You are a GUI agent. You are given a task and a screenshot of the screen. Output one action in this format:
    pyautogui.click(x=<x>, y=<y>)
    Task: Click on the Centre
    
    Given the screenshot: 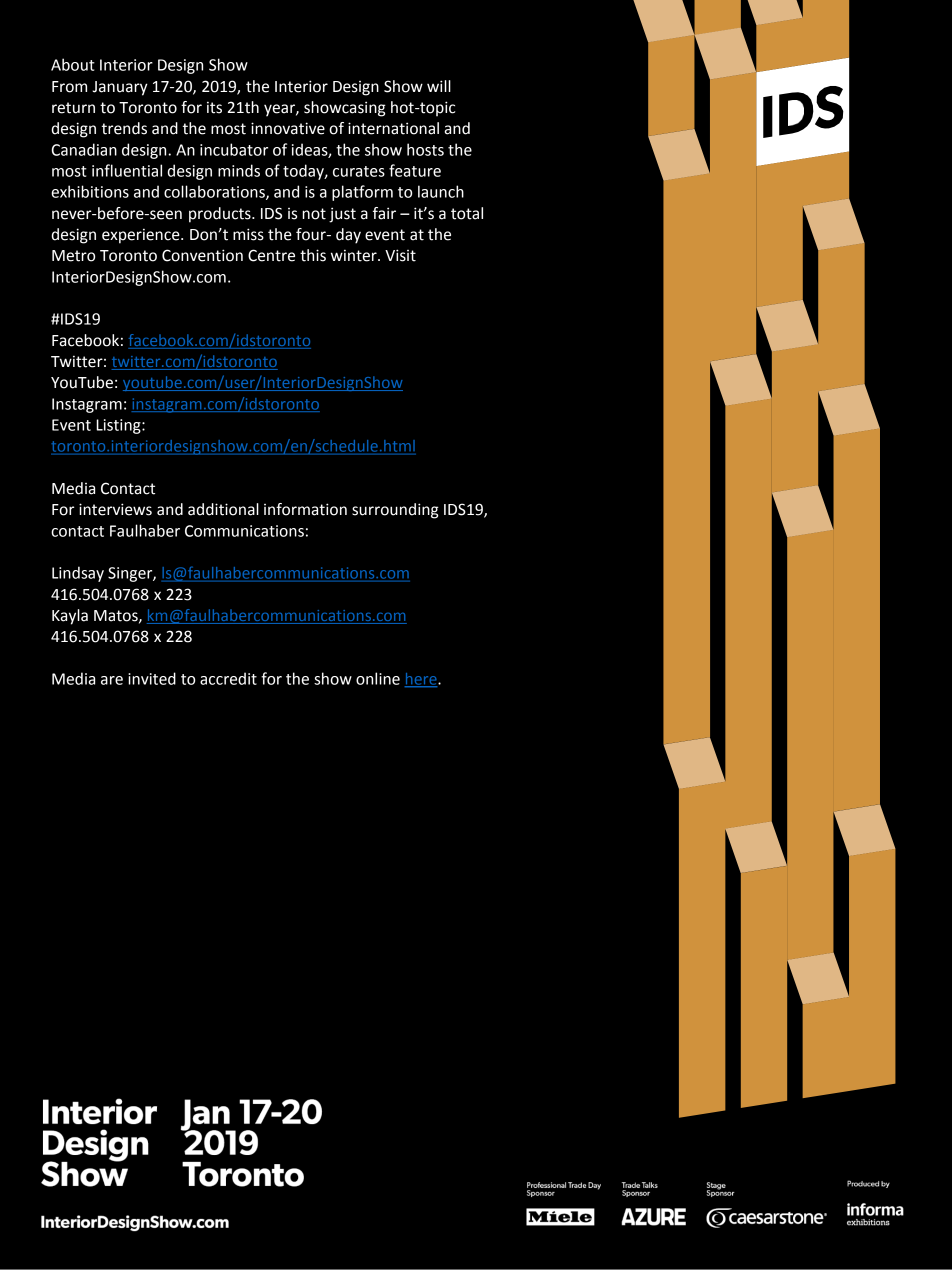 What is the action you would take?
    pyautogui.click(x=271, y=255)
